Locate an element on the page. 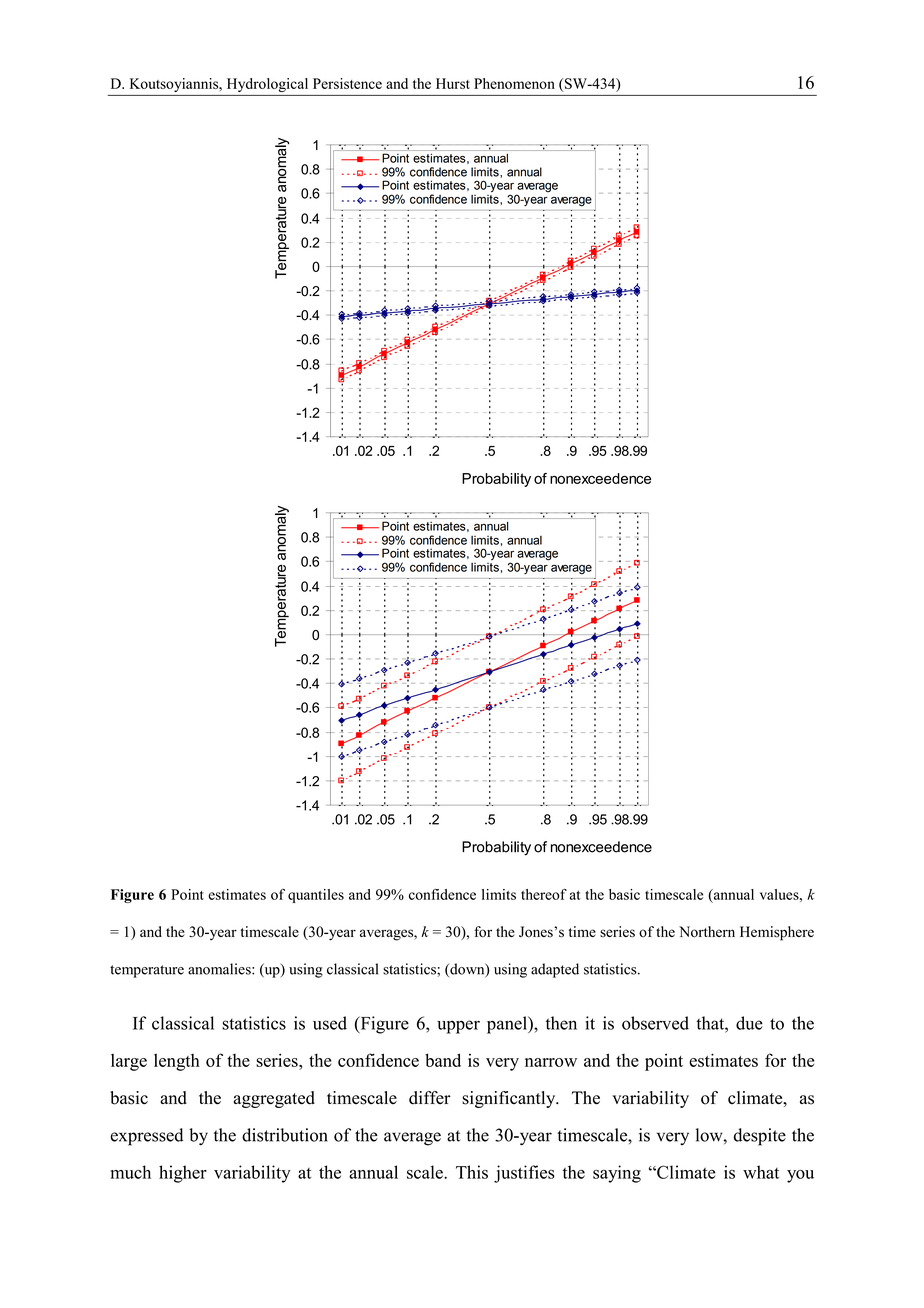 The height and width of the page is (1308, 924). quantiles is located at coordinates (316, 896).
